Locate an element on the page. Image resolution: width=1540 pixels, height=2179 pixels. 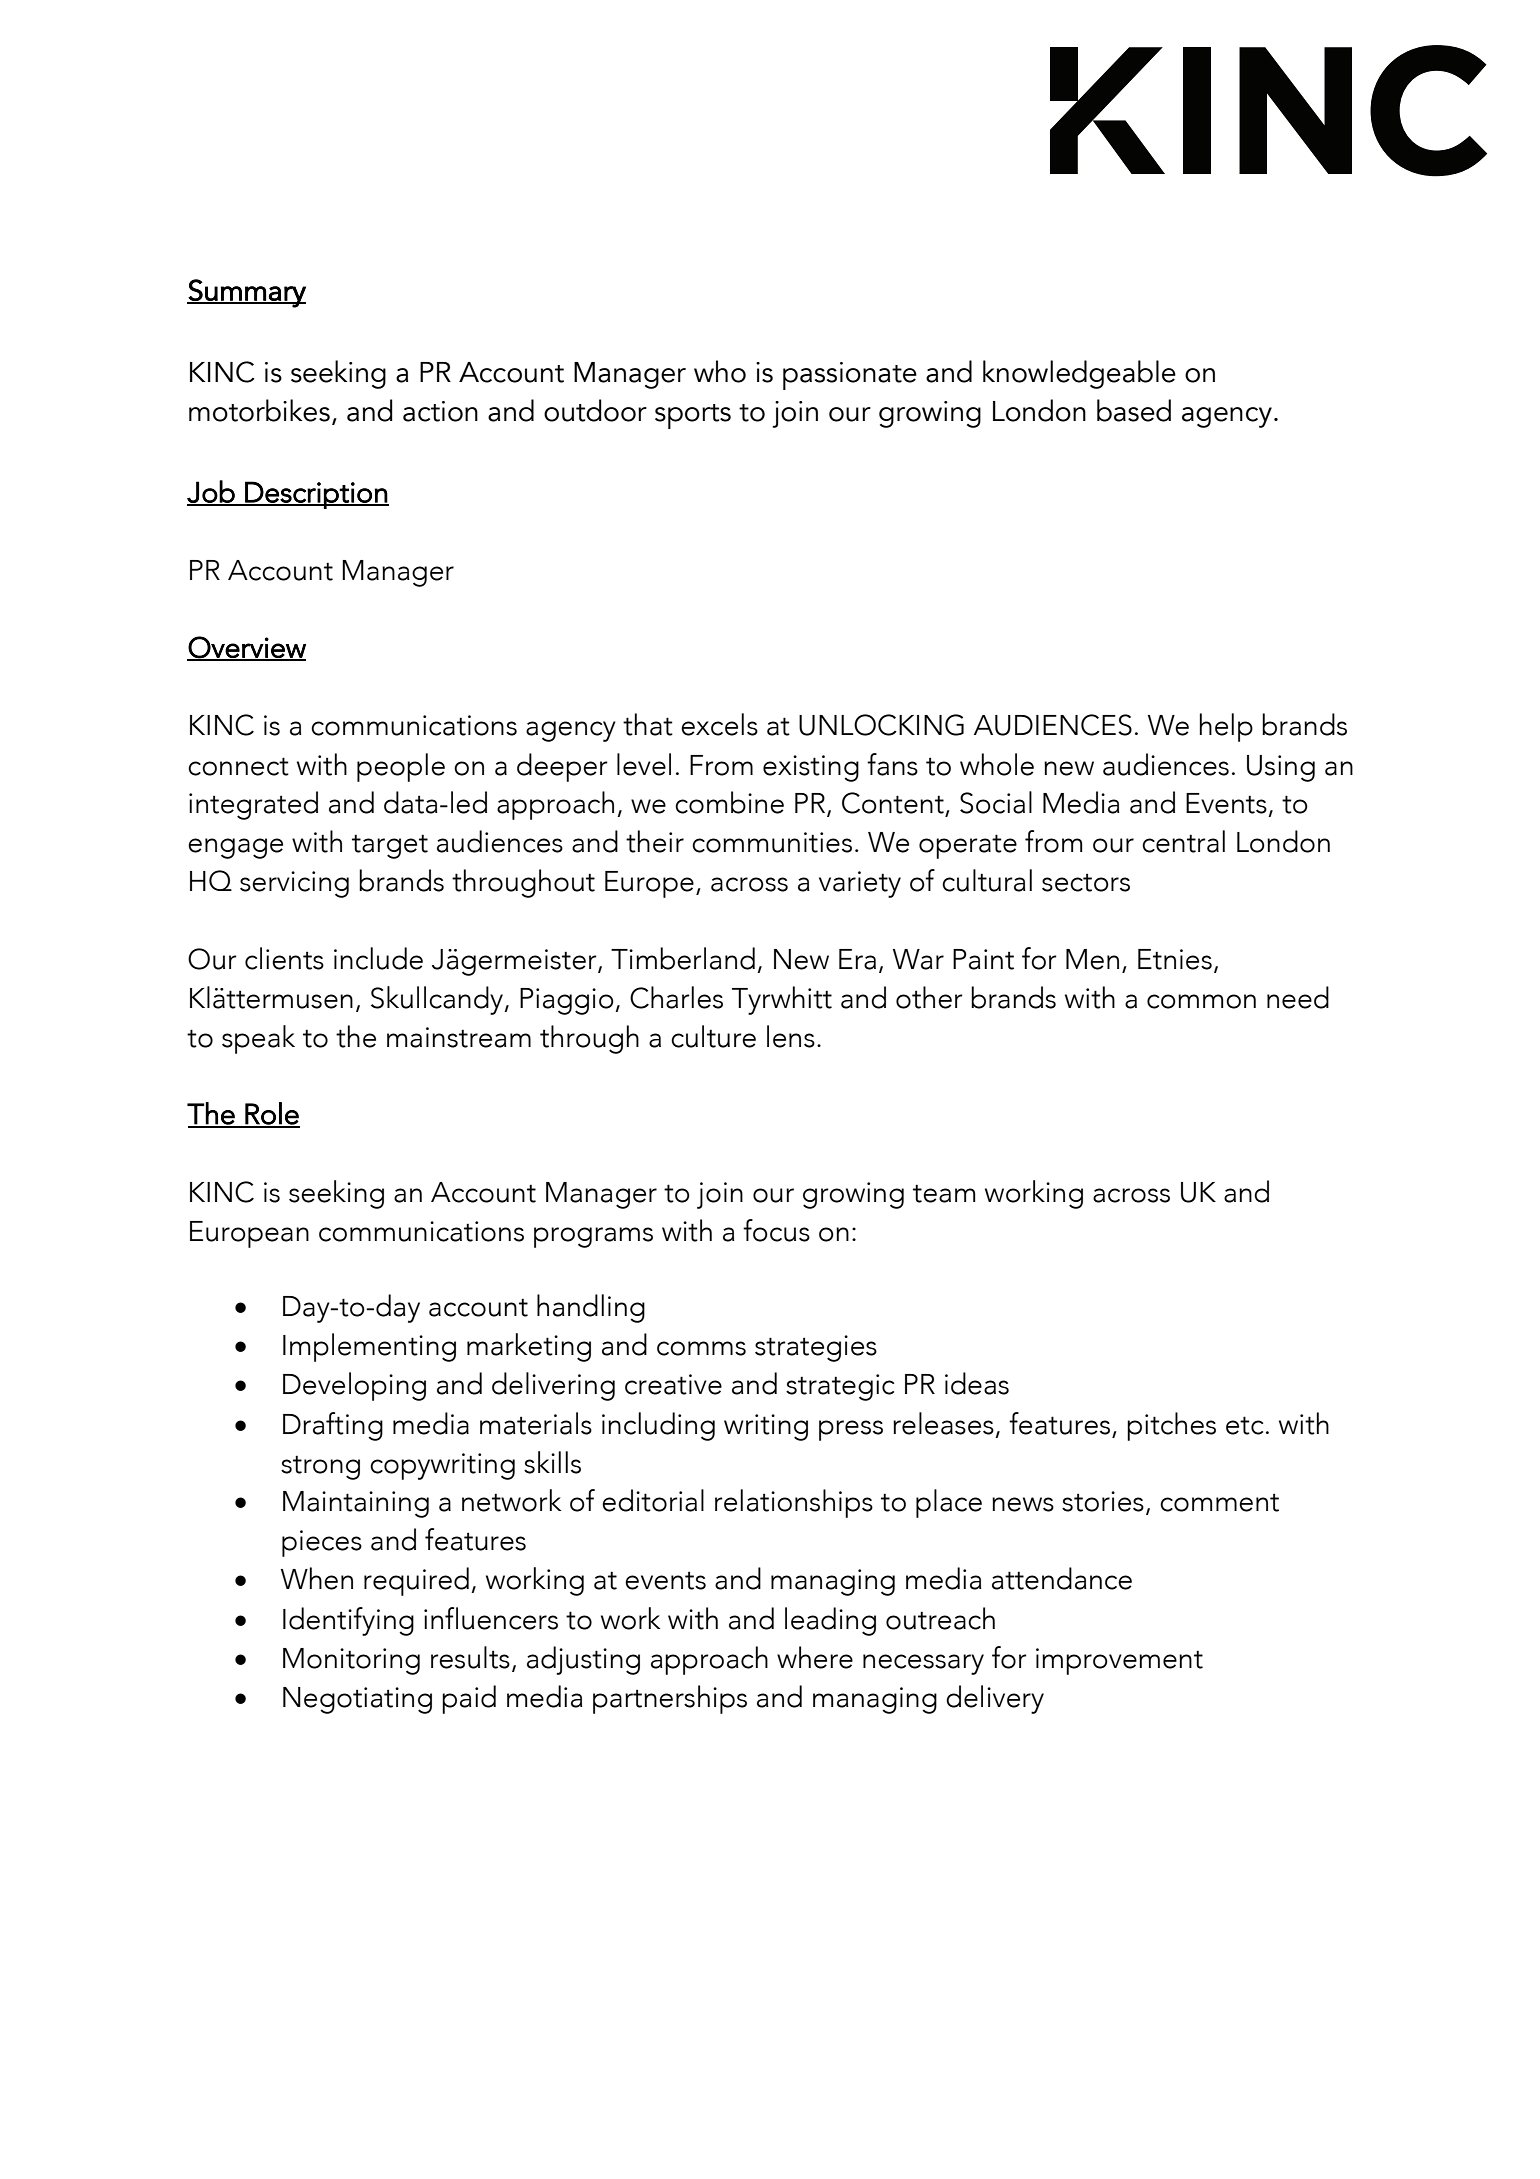
include is located at coordinates (378, 958).
